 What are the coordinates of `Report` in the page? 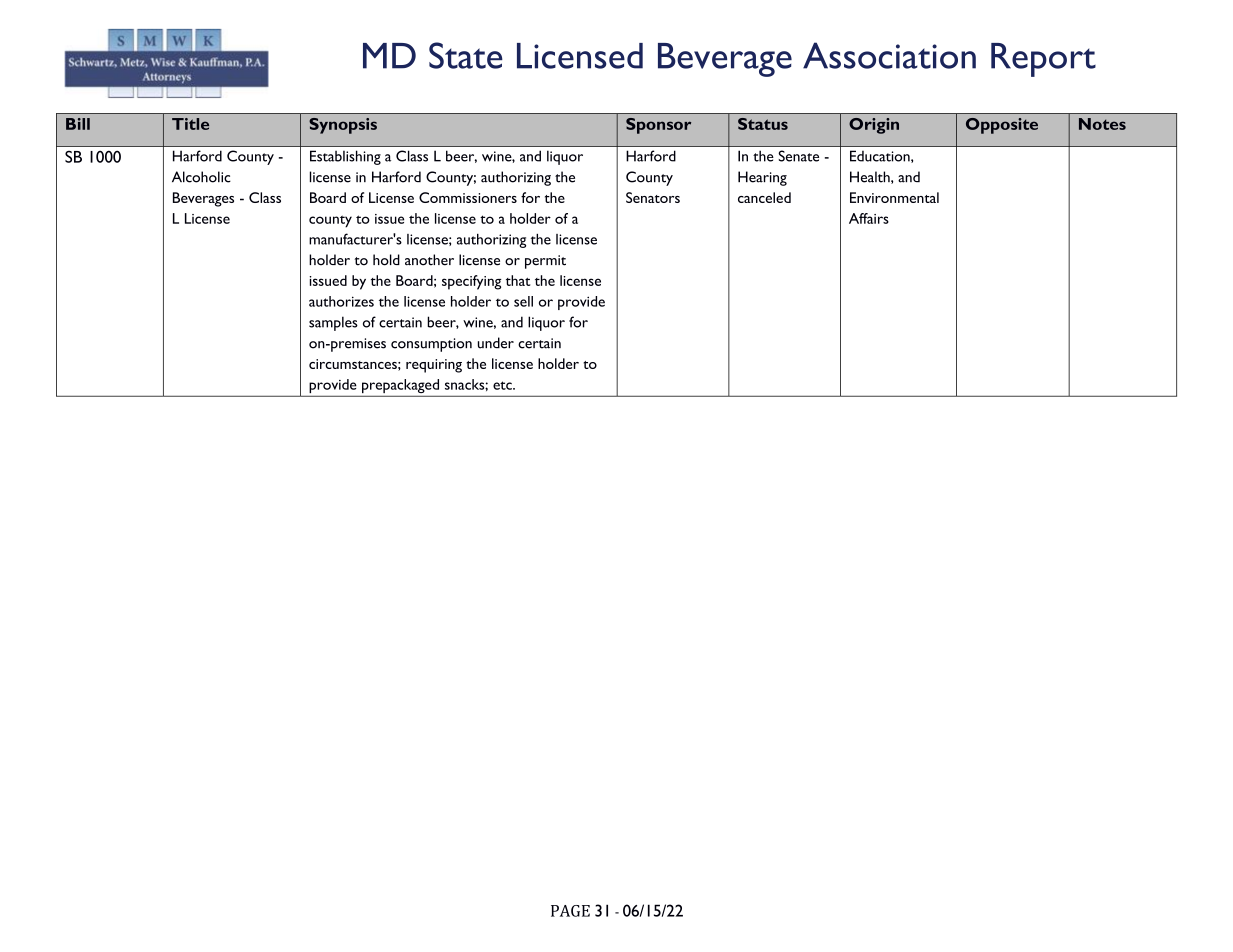 It's located at (1043, 60).
